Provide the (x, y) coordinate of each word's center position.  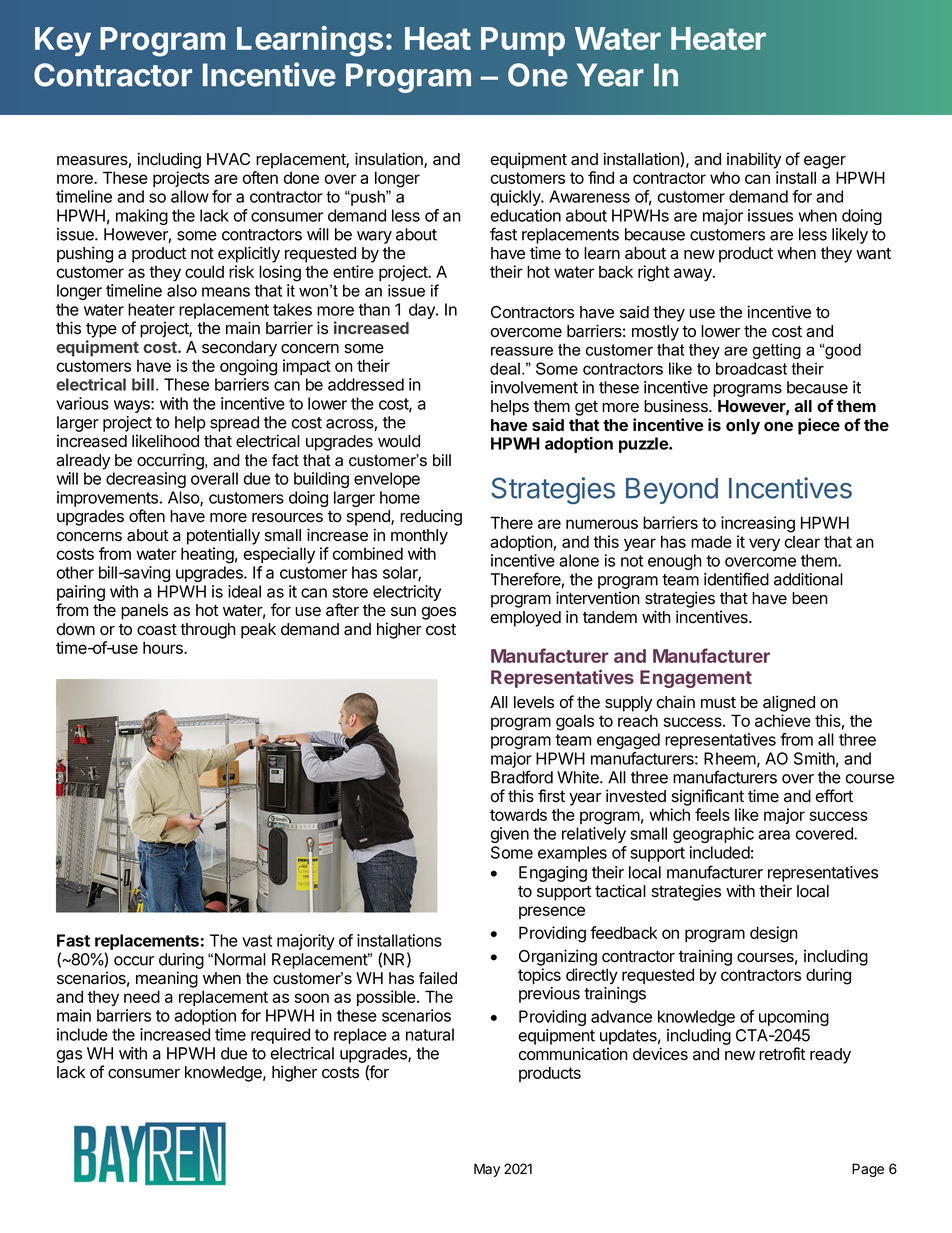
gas (69, 1056)
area (774, 835)
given (510, 835)
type (101, 330)
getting (776, 351)
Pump (523, 41)
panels (144, 612)
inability (754, 160)
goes (439, 613)
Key (63, 41)
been (810, 598)
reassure (522, 351)
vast (257, 941)
